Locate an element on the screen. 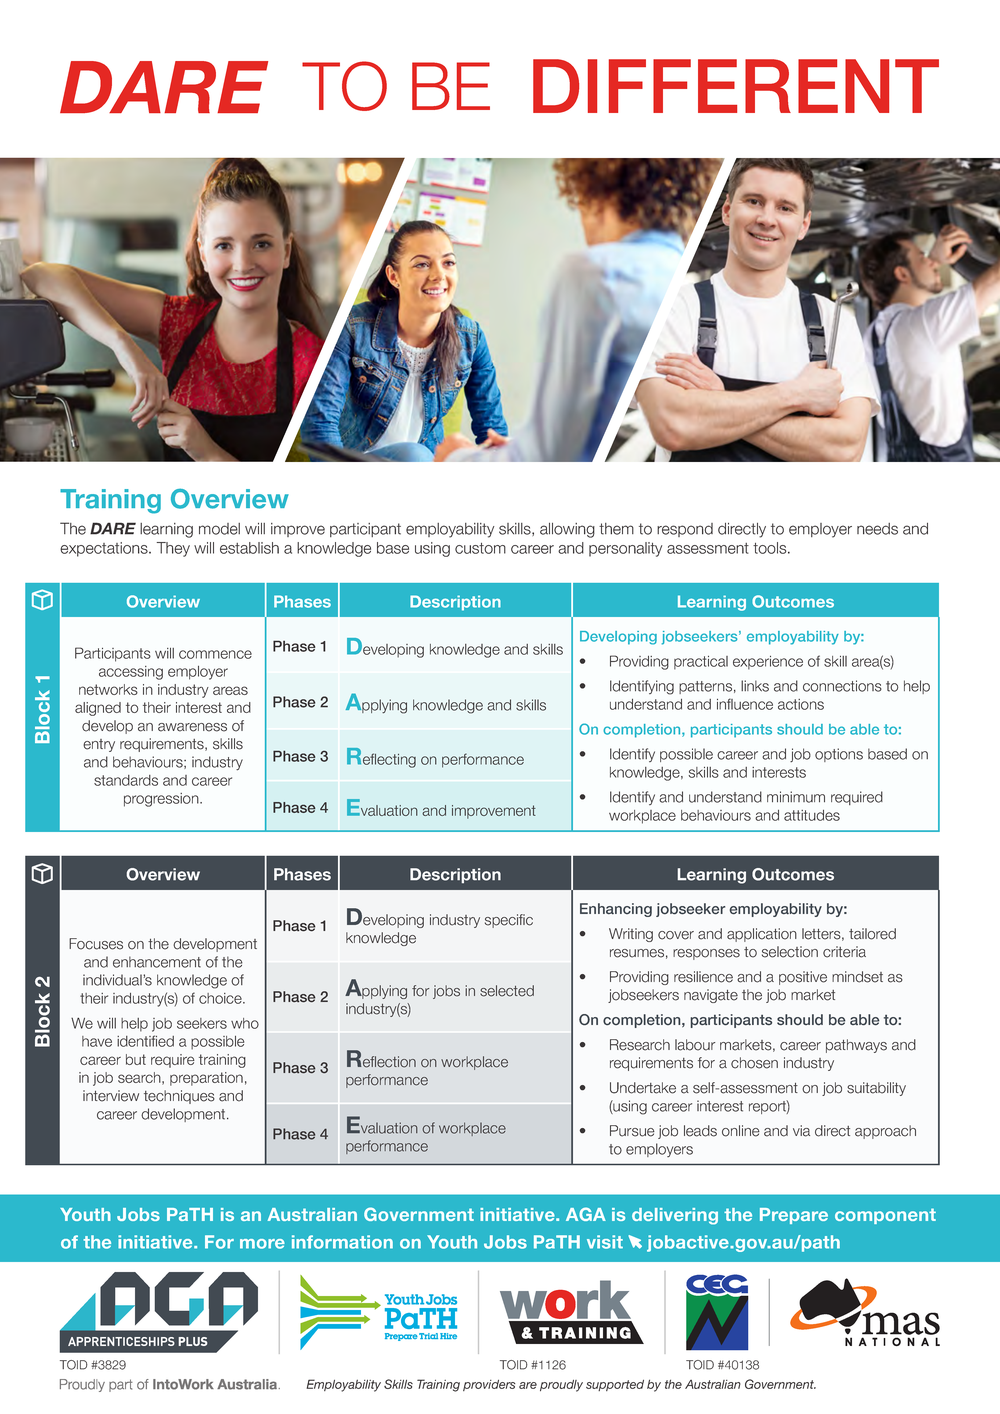 The height and width of the screenshot is (1414, 1000). DIFFERENT is located at coordinates (736, 86).
